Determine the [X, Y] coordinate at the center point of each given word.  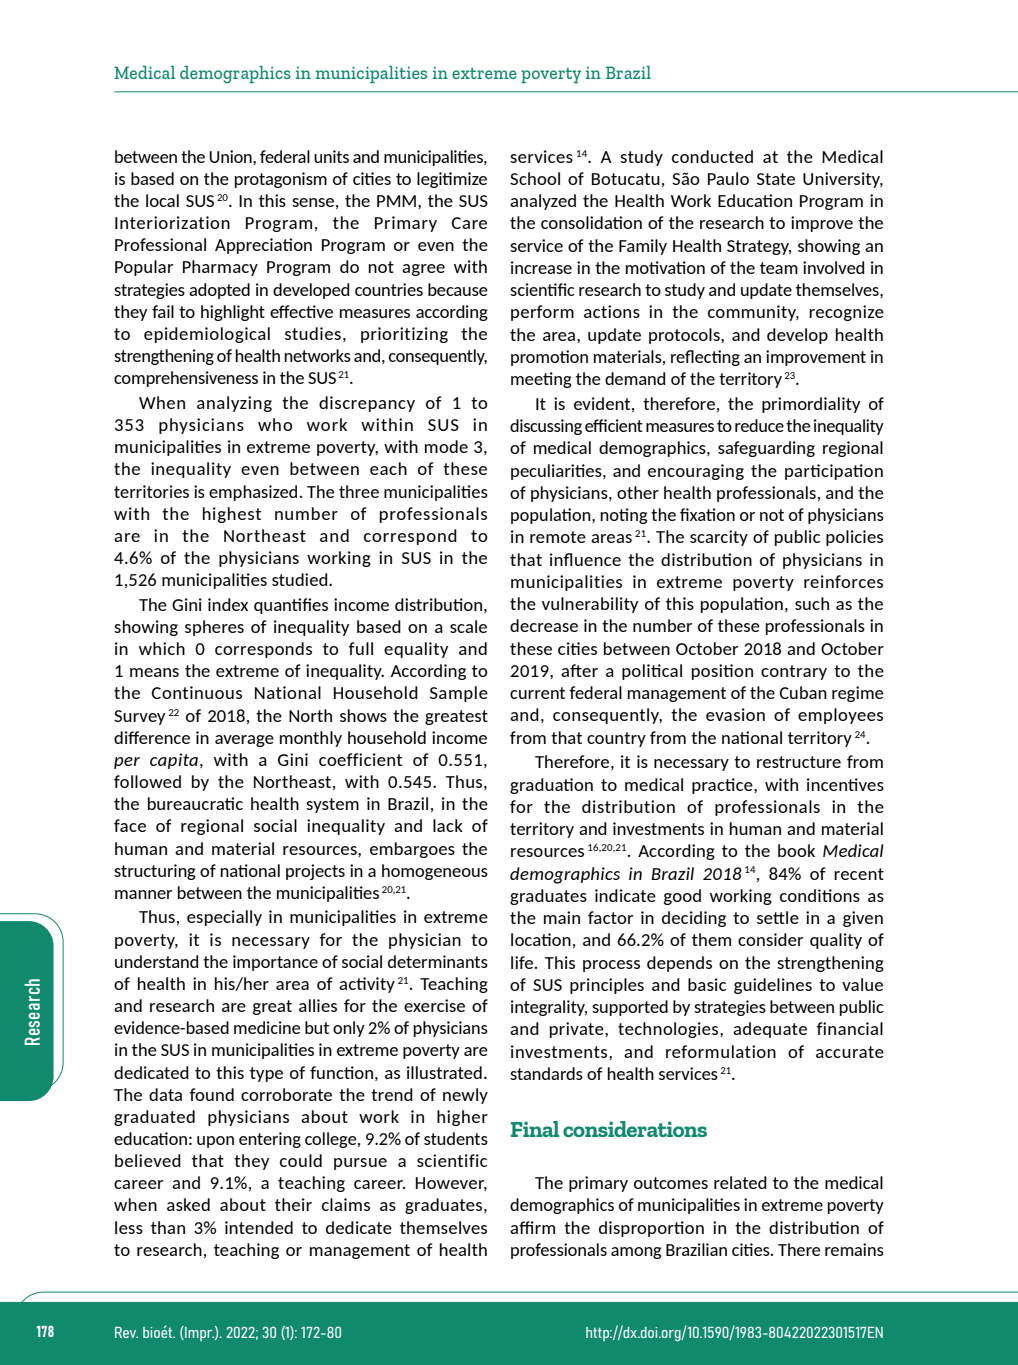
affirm [532, 1227]
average [244, 741]
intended [259, 1227]
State [776, 179]
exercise [434, 1005]
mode [446, 446]
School [535, 178]
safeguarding [766, 449]
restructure [799, 762]
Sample [459, 694]
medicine [267, 1027]
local [162, 200]
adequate [770, 1030]
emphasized [253, 493]
